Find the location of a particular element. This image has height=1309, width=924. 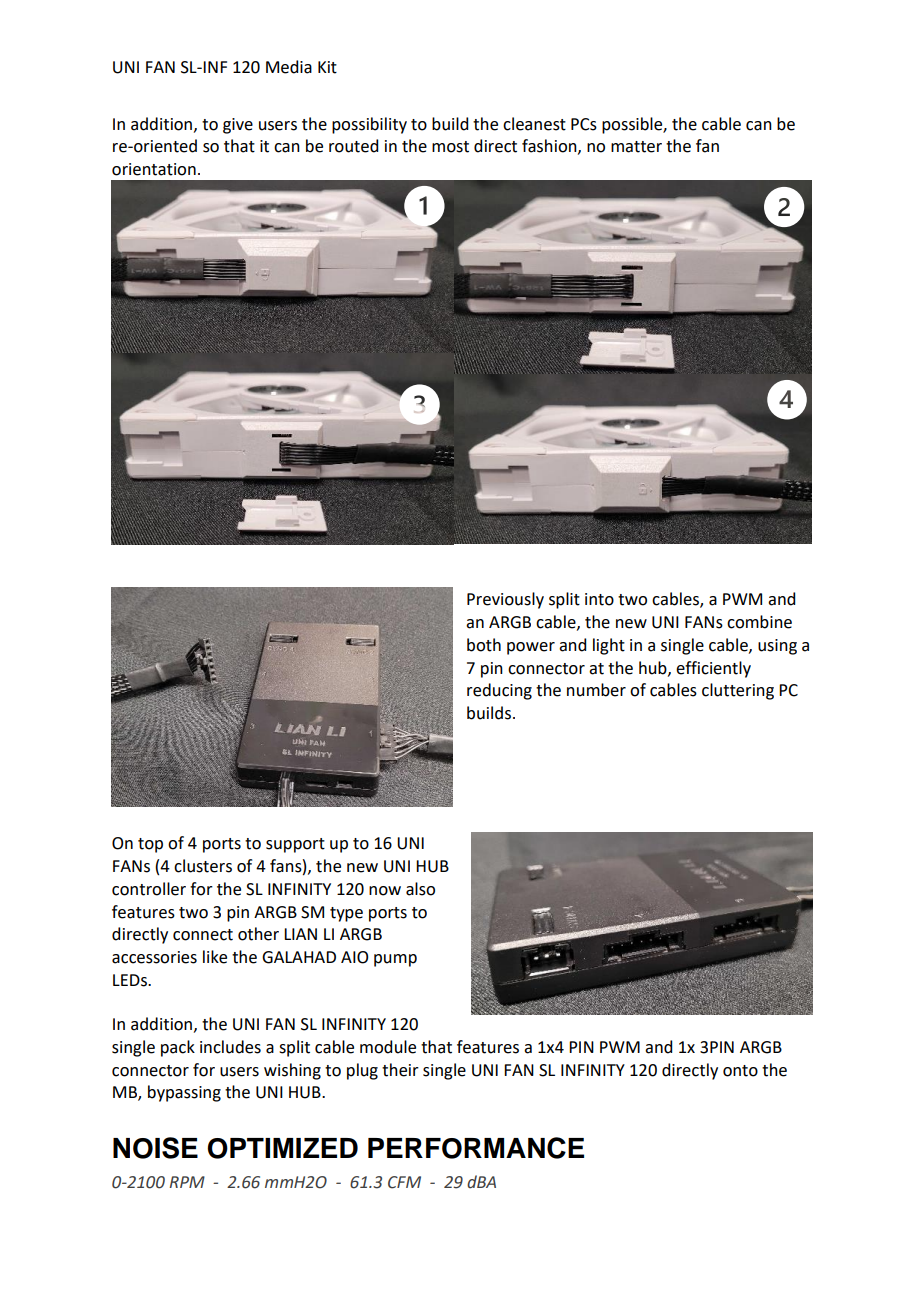

into is located at coordinates (599, 599).
